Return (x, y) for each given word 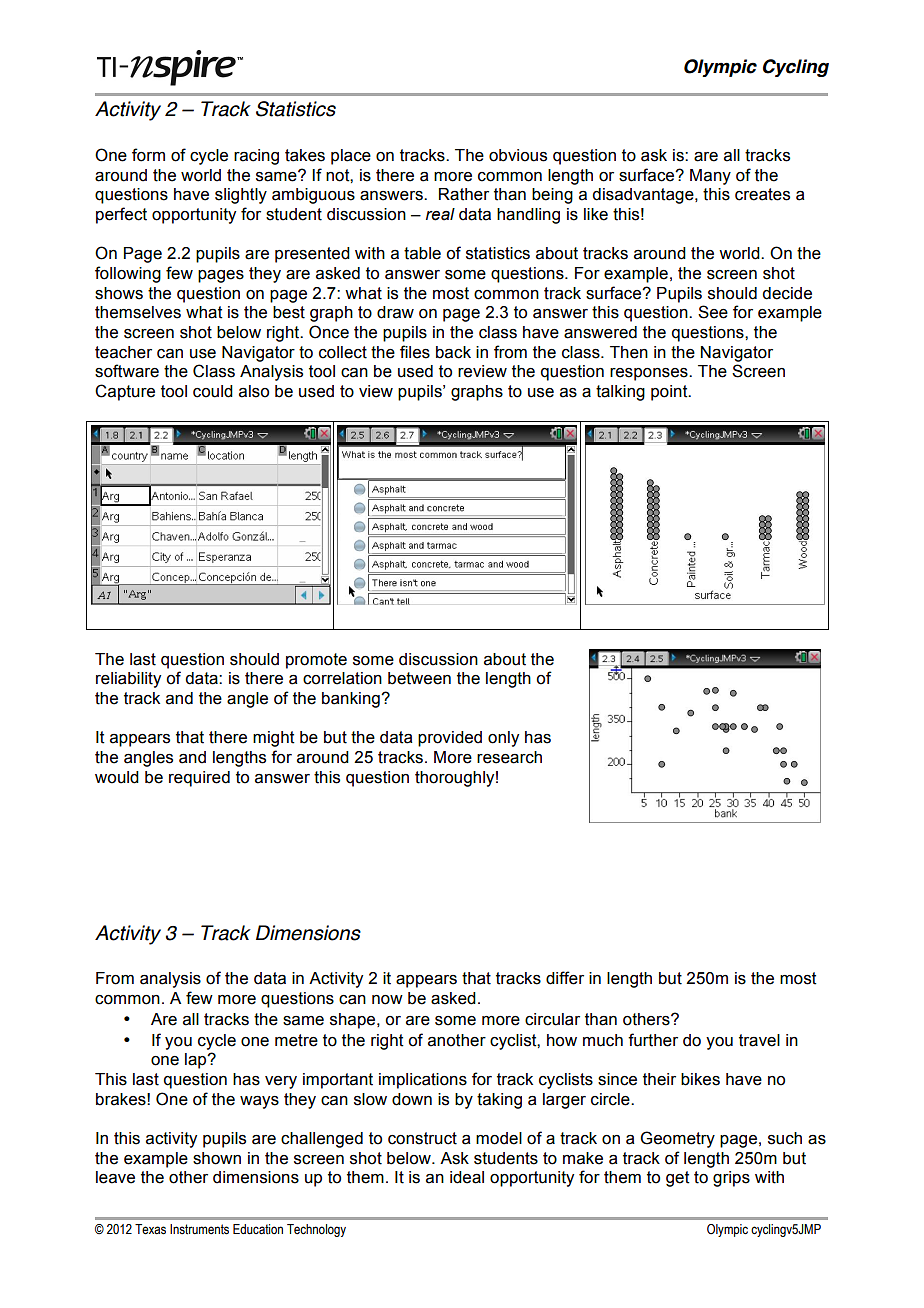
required (199, 779)
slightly (241, 196)
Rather (464, 194)
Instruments (199, 1229)
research (509, 757)
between (419, 678)
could (213, 391)
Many (710, 177)
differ (565, 978)
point (670, 393)
